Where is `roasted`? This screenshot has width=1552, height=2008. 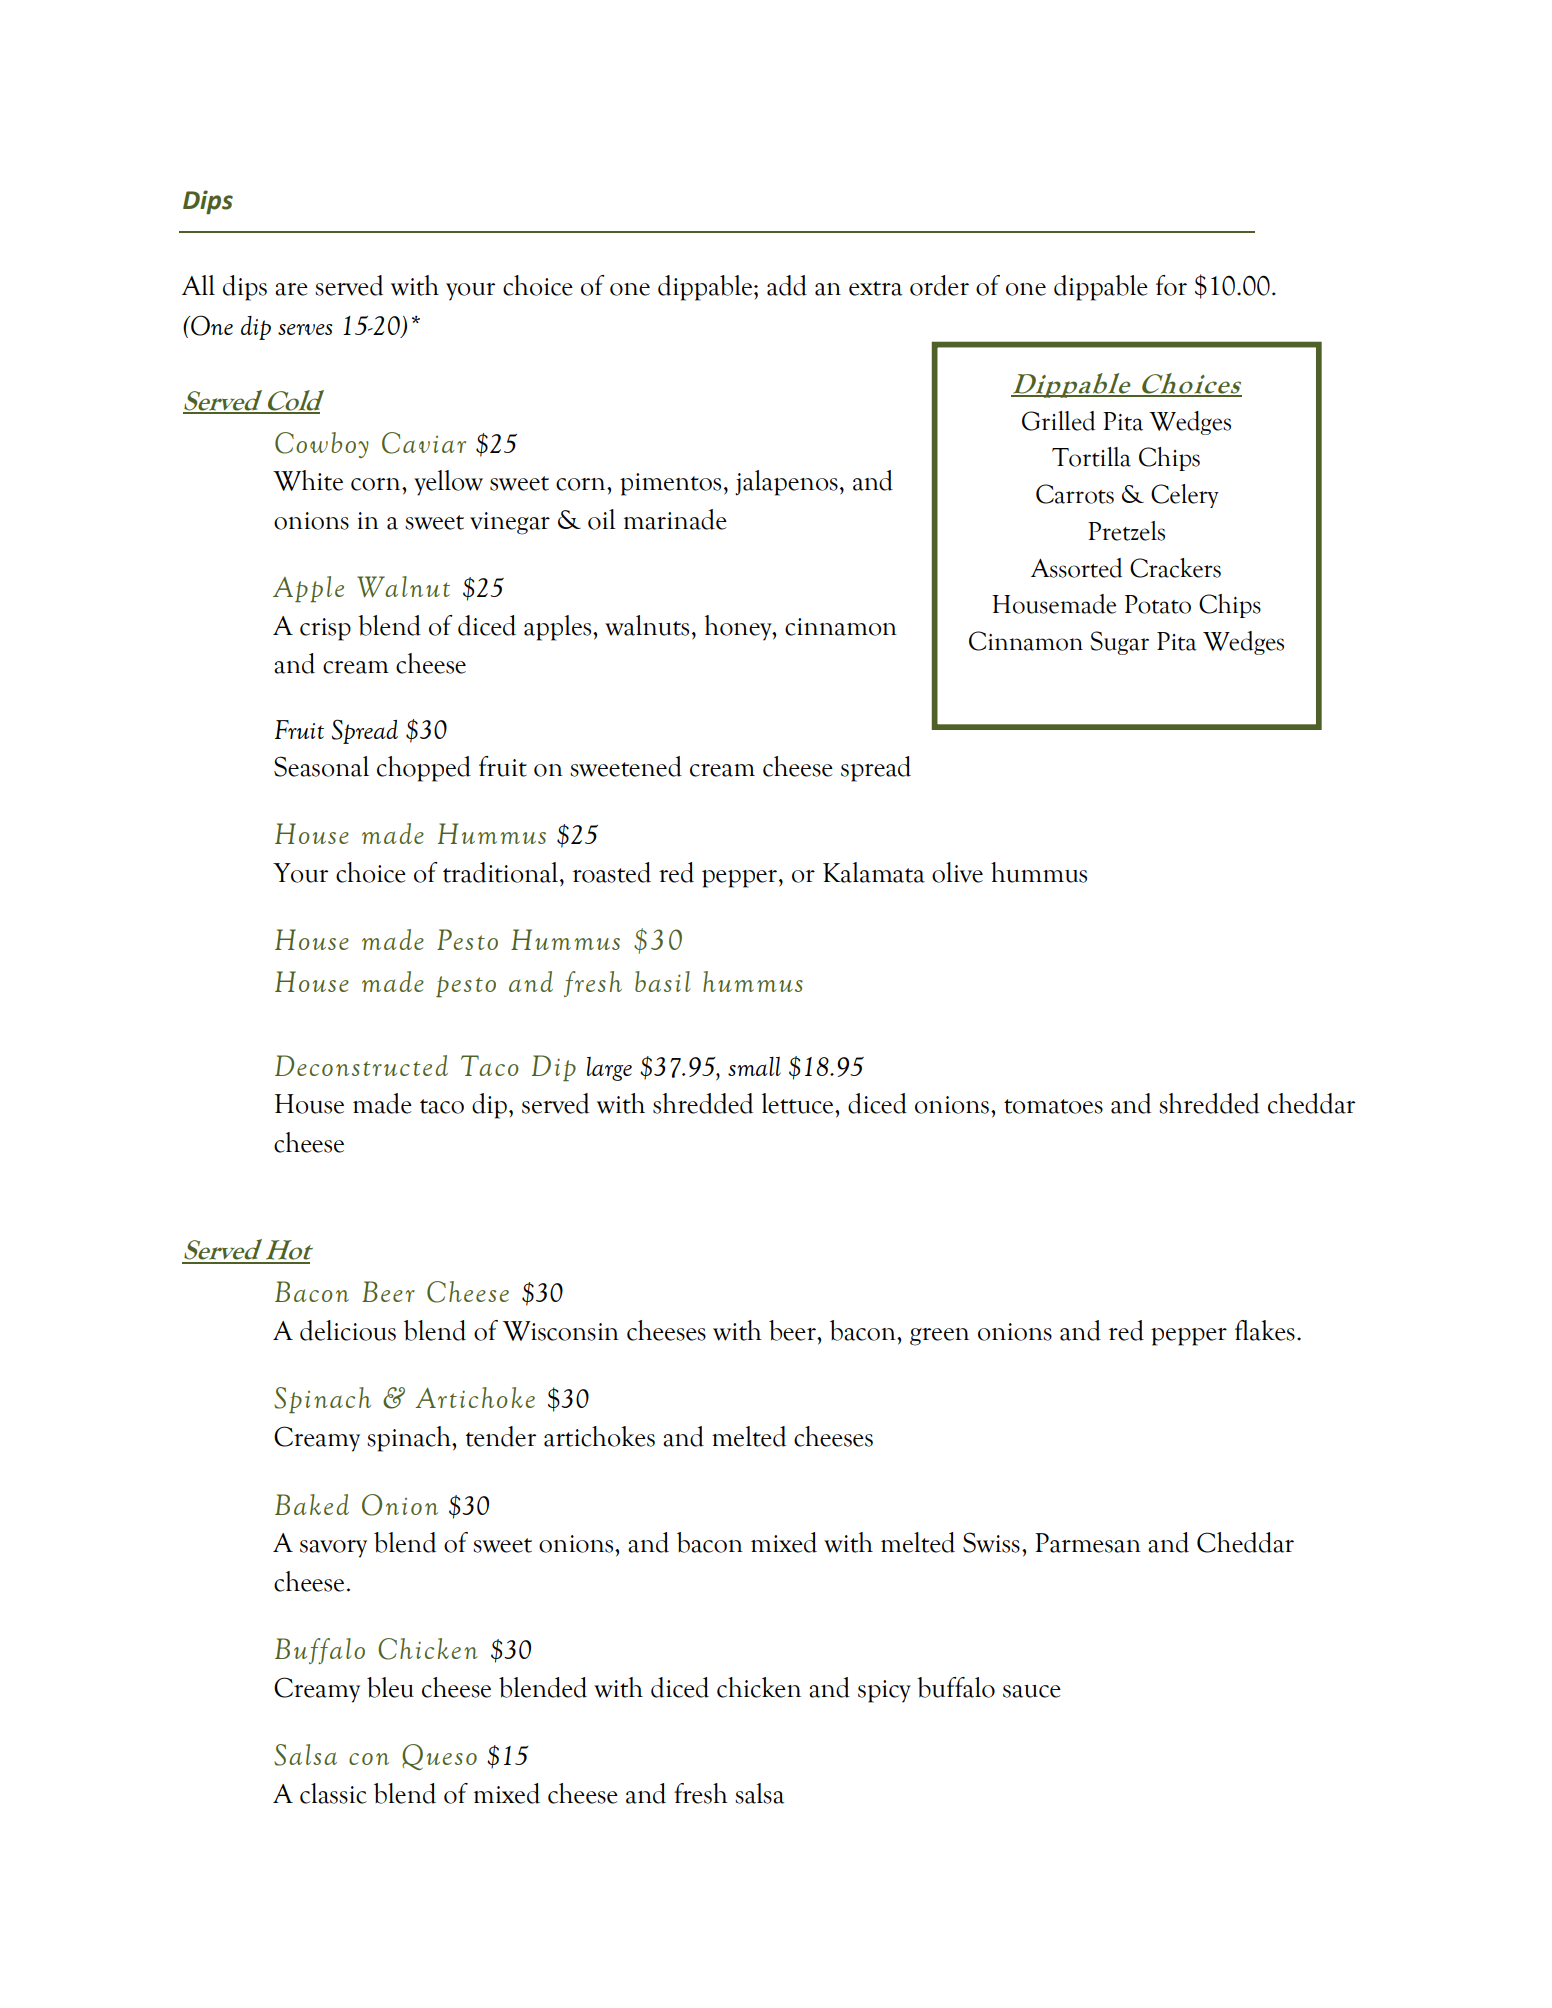 roasted is located at coordinates (612, 872).
